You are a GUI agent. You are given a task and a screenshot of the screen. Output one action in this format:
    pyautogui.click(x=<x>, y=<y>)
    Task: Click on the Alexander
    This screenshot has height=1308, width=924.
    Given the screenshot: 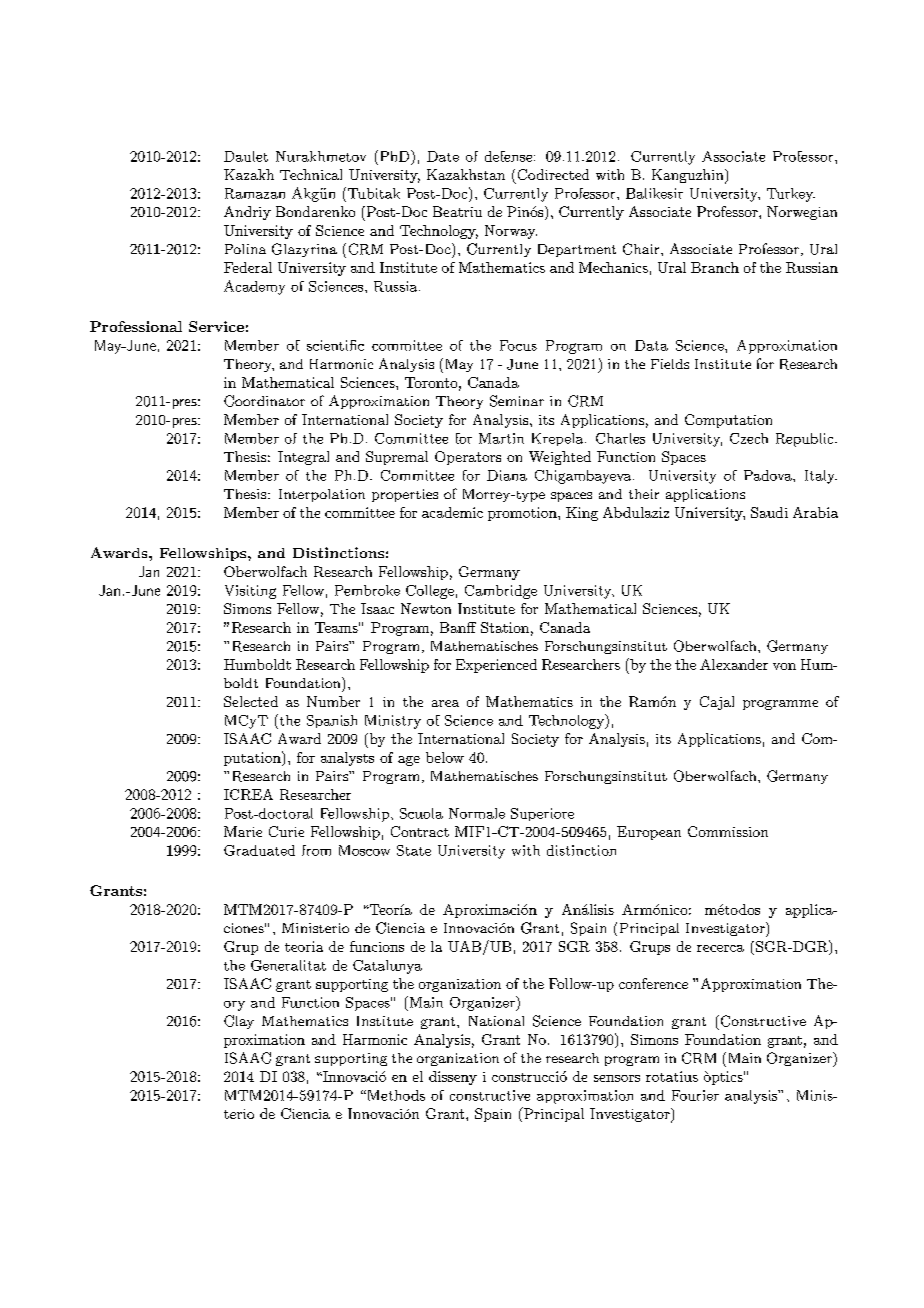 What is the action you would take?
    pyautogui.click(x=734, y=664)
